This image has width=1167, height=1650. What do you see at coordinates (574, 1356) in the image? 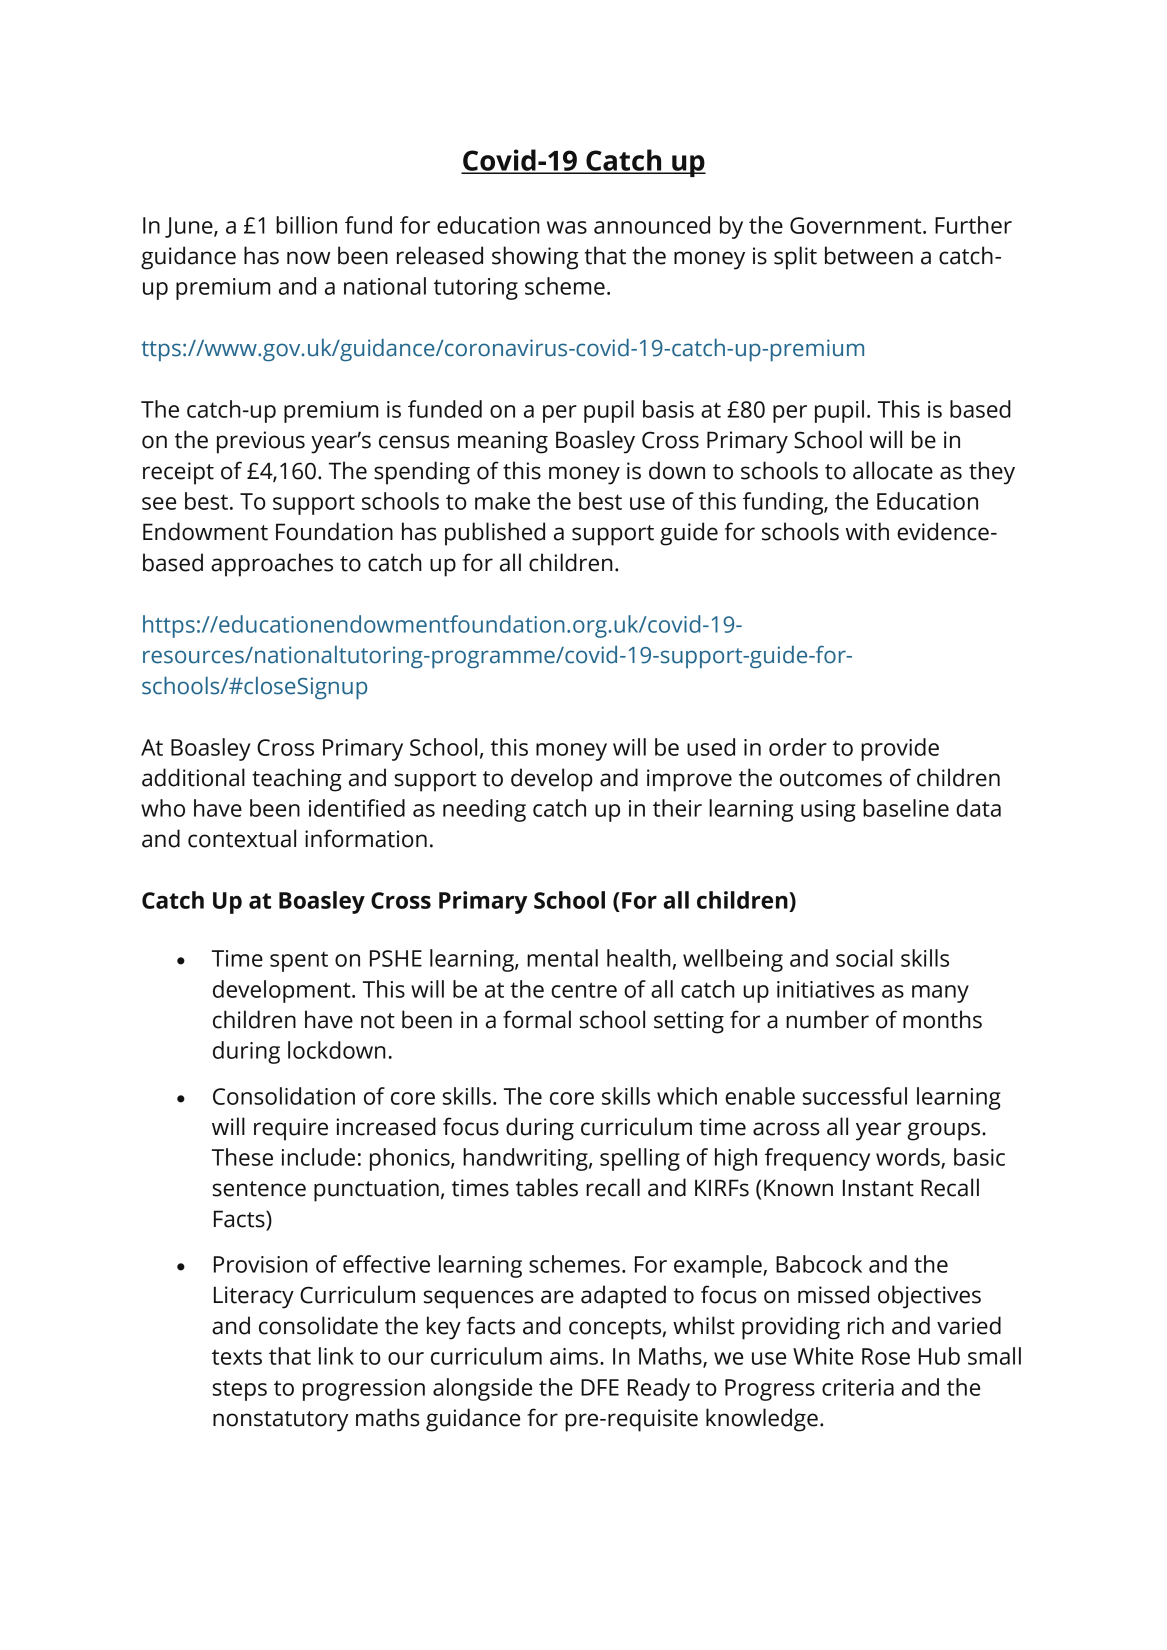
I see `aims` at bounding box center [574, 1356].
